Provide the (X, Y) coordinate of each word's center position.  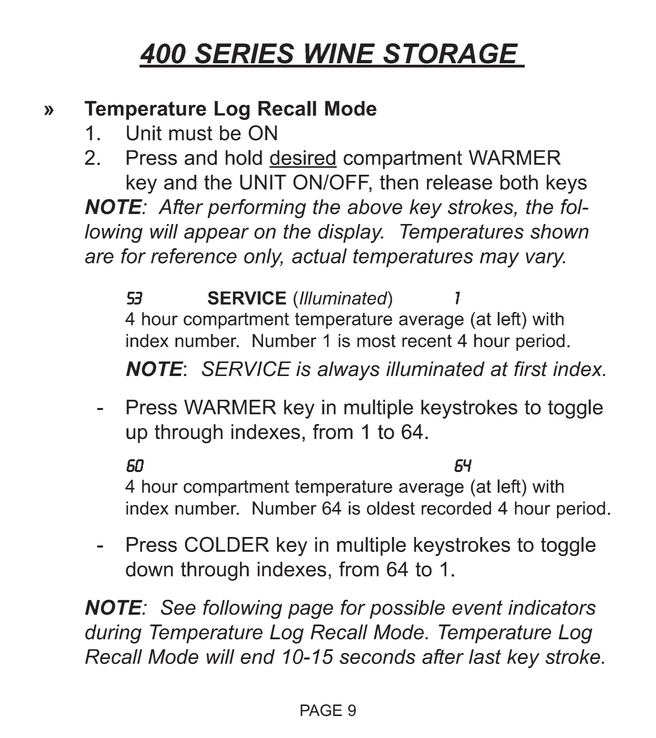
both (519, 182)
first (530, 369)
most (376, 341)
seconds (377, 656)
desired (303, 158)
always (348, 371)
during (113, 634)
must (191, 133)
